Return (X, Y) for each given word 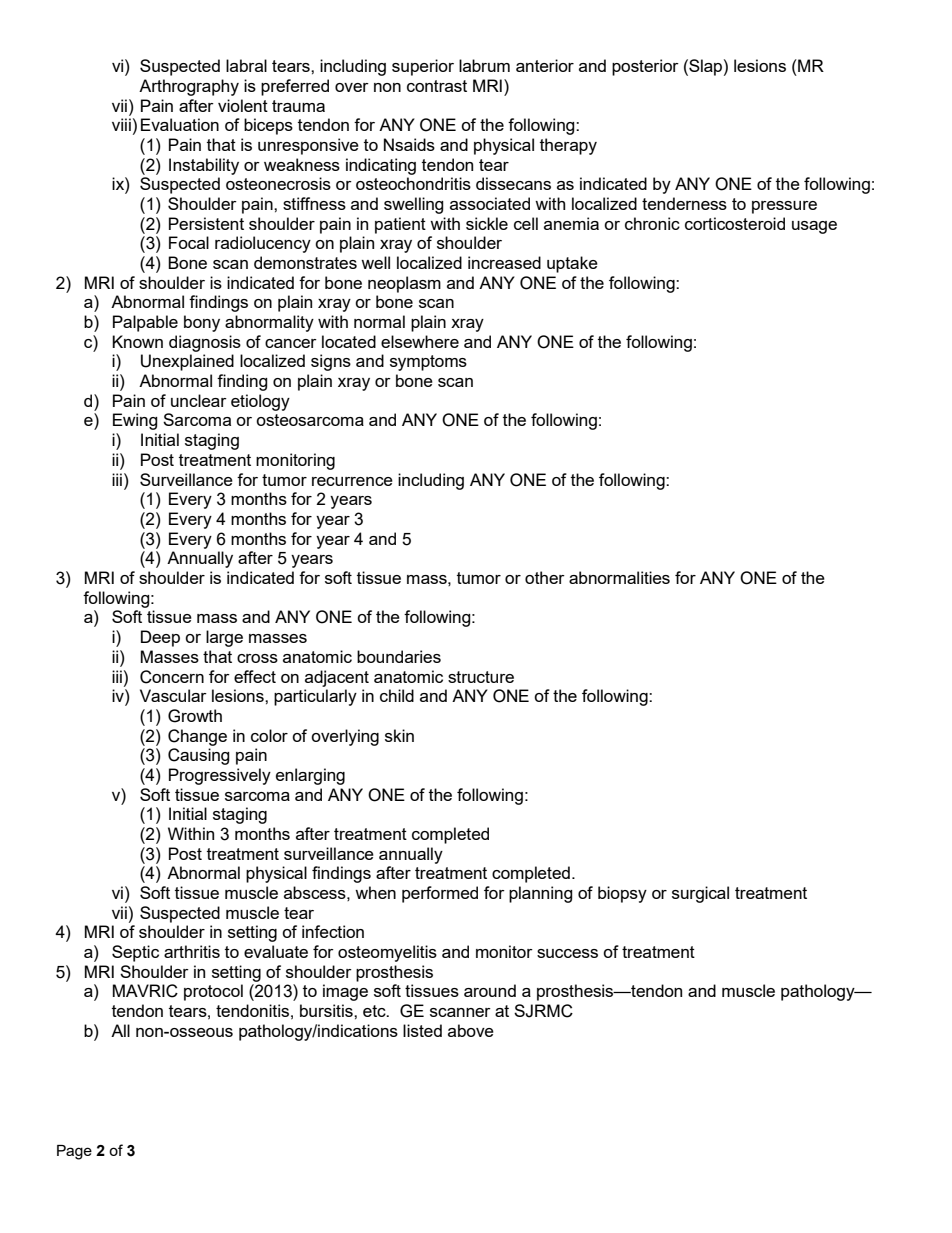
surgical (700, 894)
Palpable (145, 323)
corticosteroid (735, 223)
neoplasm (404, 284)
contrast (437, 86)
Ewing (135, 421)
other (545, 577)
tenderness (684, 203)
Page (74, 1152)
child (397, 695)
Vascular (173, 695)
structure (481, 677)
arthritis (192, 951)
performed (440, 894)
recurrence (352, 481)
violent (243, 105)
